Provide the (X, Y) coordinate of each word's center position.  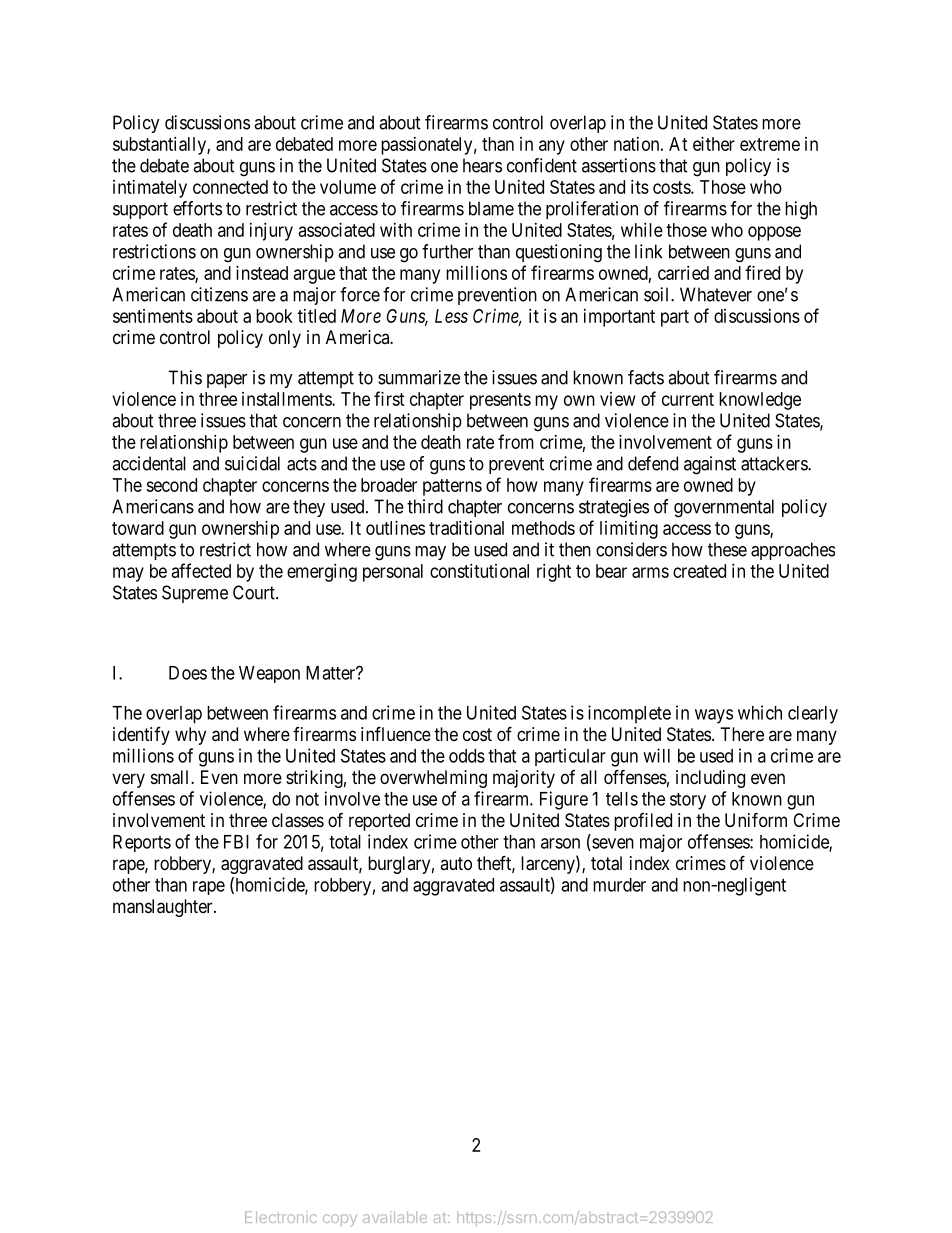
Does (188, 673)
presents (500, 401)
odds (467, 756)
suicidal (252, 463)
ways (714, 716)
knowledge (760, 401)
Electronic (281, 1217)
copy (340, 1220)
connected (230, 187)
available (395, 1217)
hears (482, 165)
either (714, 144)
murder (619, 885)
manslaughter (164, 908)
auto (456, 863)
